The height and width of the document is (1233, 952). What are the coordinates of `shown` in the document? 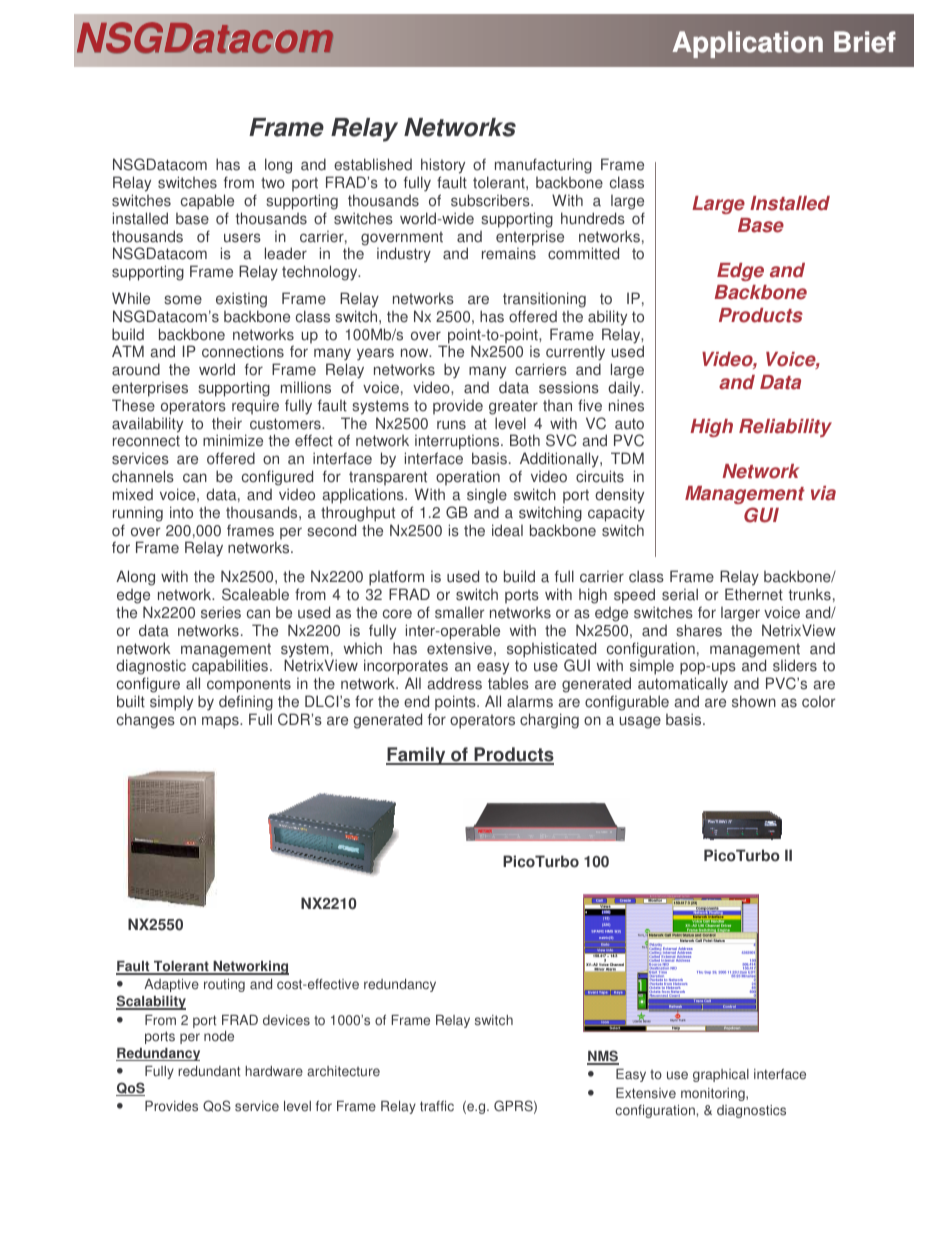 It's located at (754, 701).
